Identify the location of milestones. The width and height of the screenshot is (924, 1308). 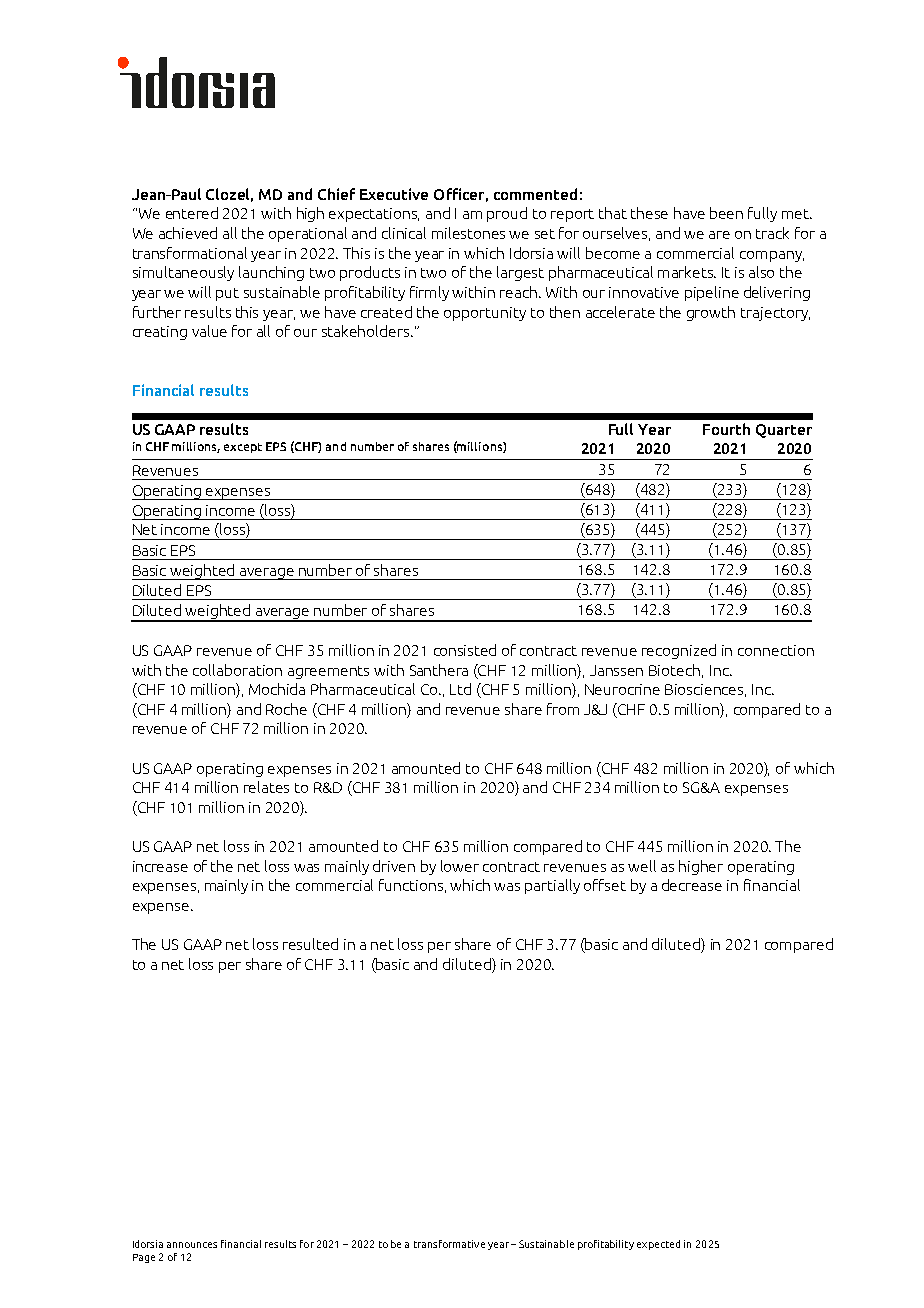
(468, 233).
